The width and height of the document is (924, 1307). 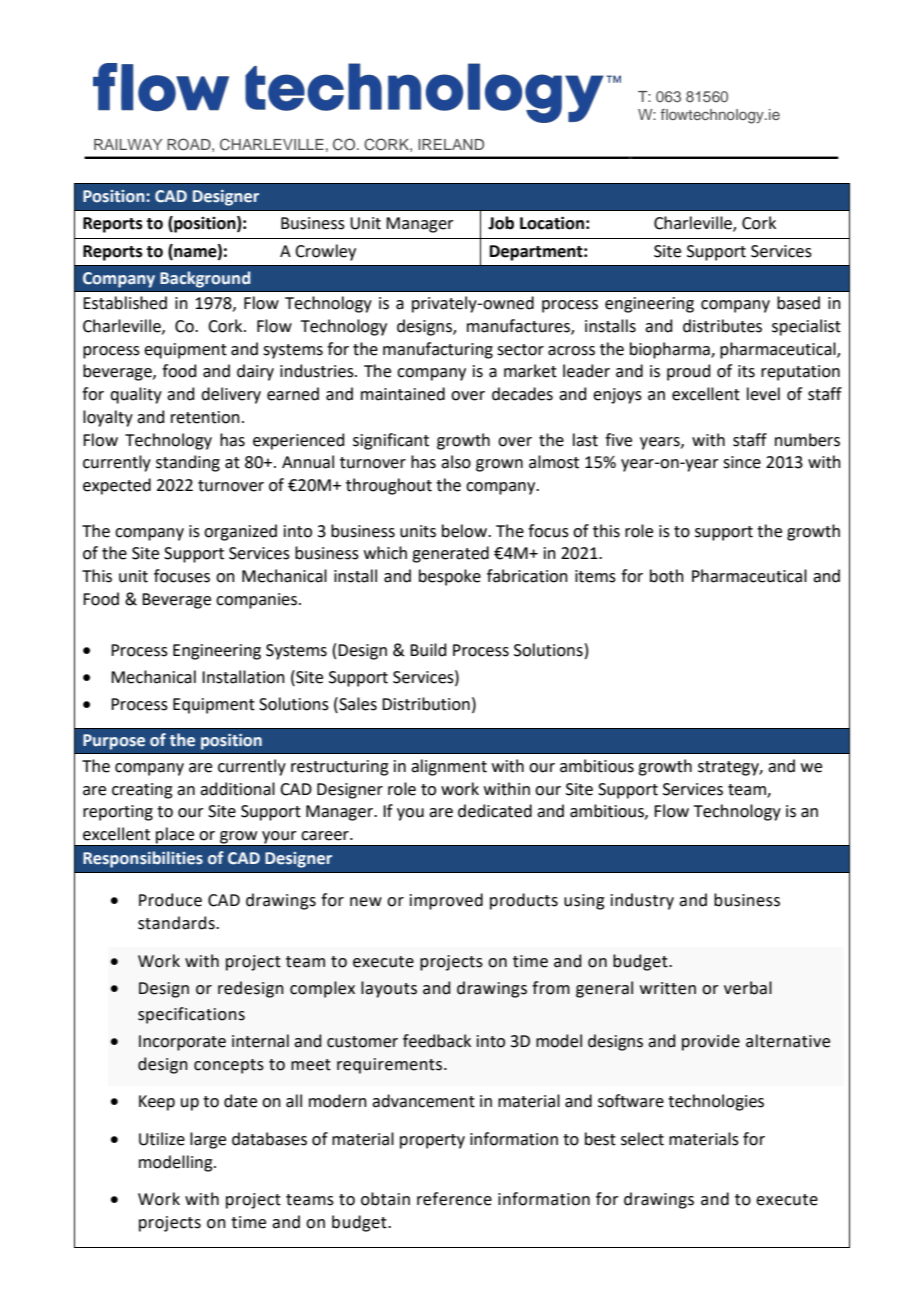 What do you see at coordinates (465, 531) in the document?
I see `below` at bounding box center [465, 531].
